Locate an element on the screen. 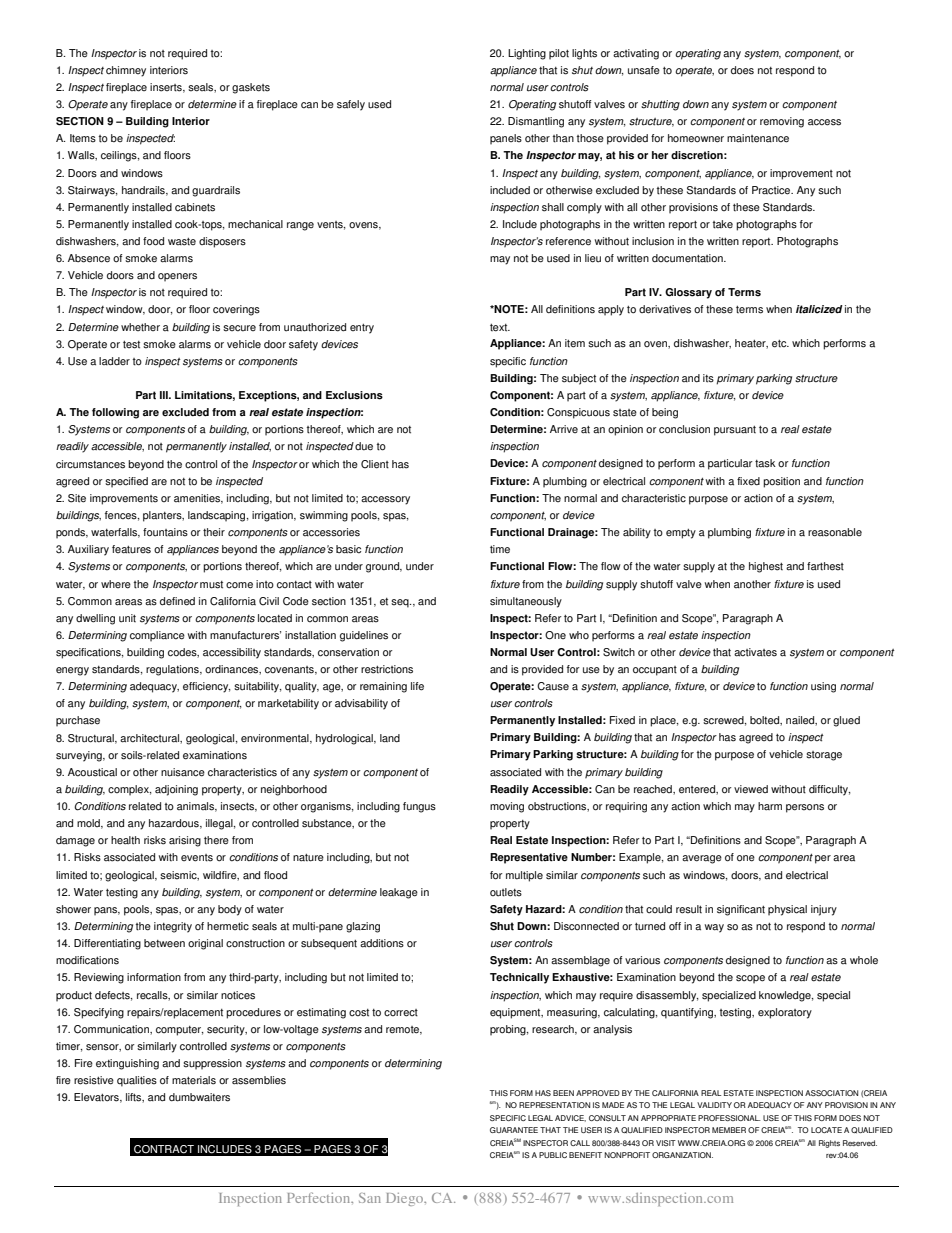 This screenshot has height=1233, width=952. compliance is located at coordinates (157, 636).
